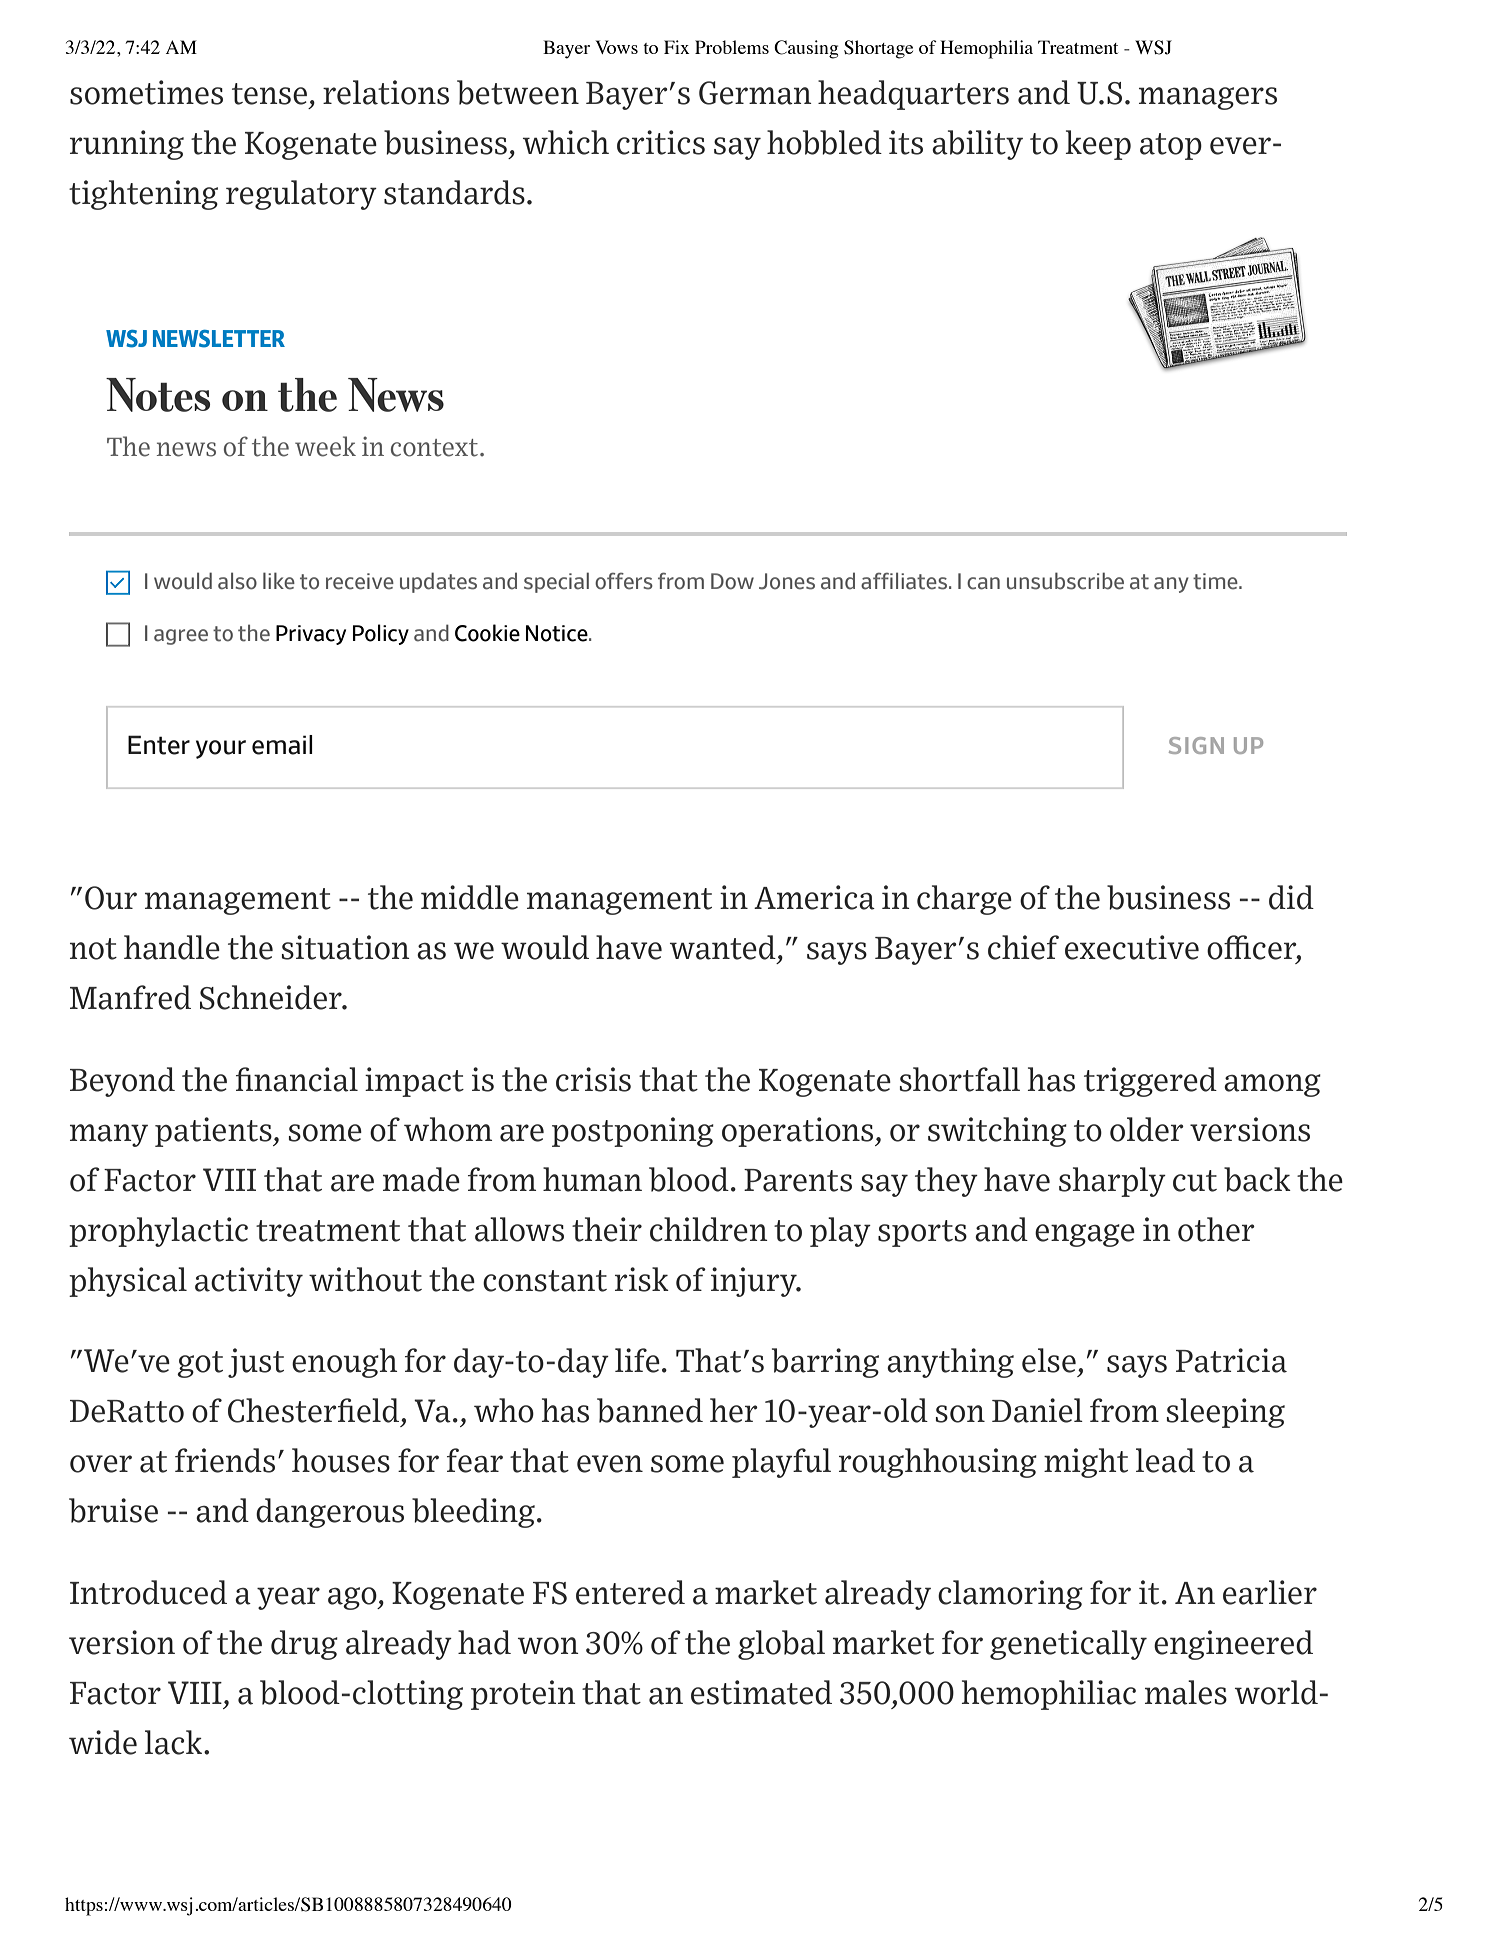 The image size is (1509, 1953). Describe the element at coordinates (1065, 581) in the page. I see `unsubscribe` at that location.
